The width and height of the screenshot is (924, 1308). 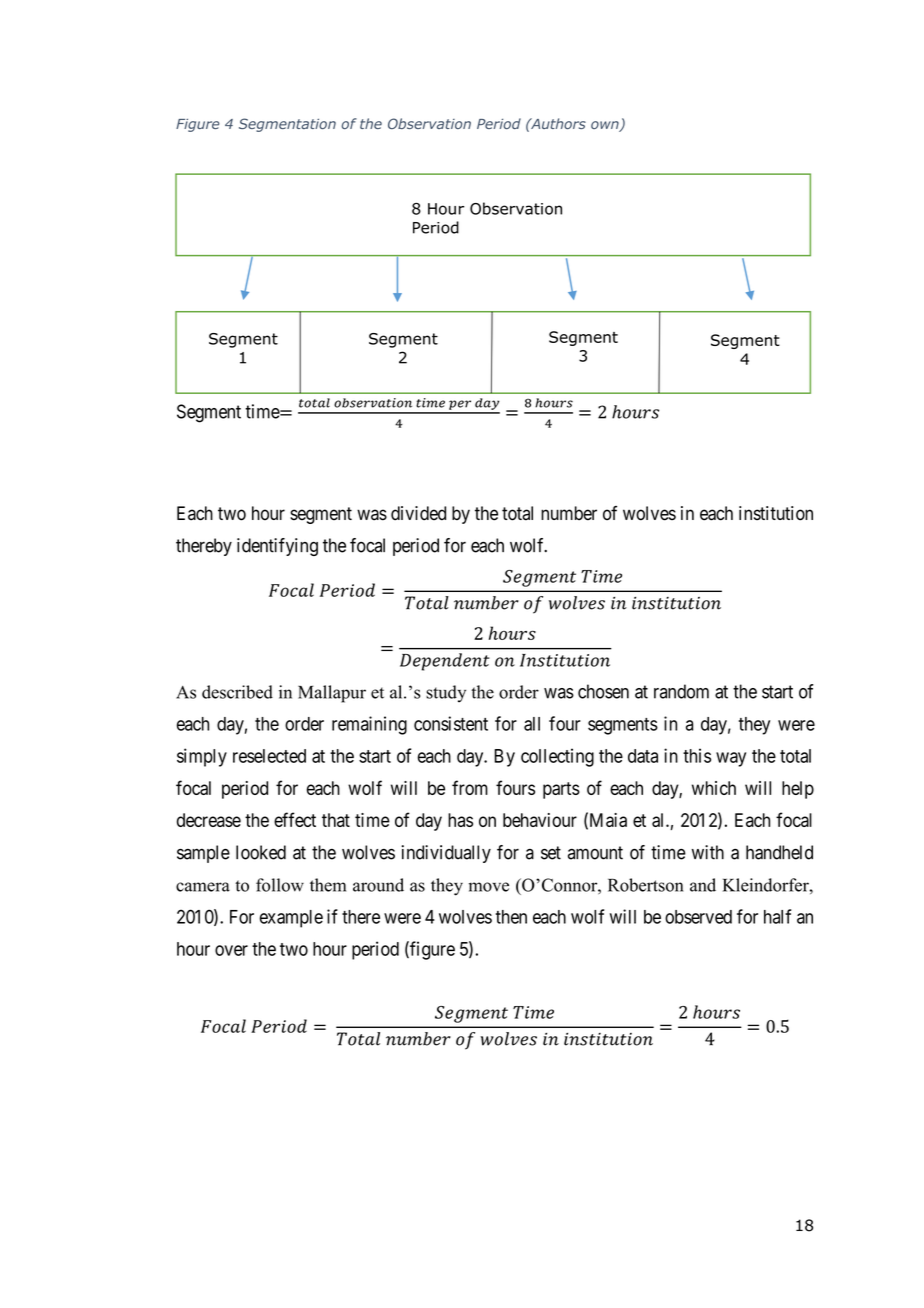 What do you see at coordinates (237, 692) in the screenshot?
I see `described` at bounding box center [237, 692].
